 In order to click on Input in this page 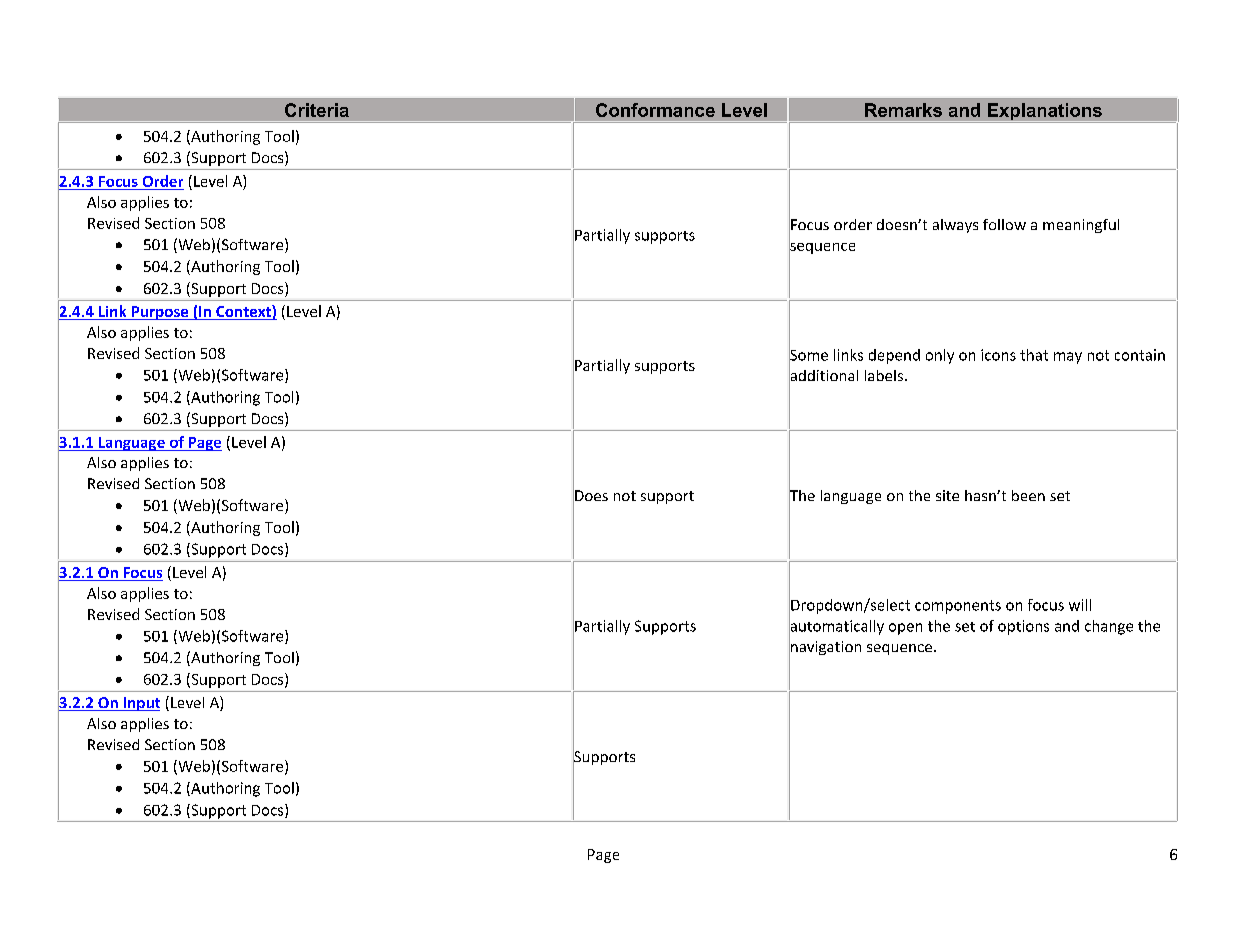, I will do `click(140, 704)`.
